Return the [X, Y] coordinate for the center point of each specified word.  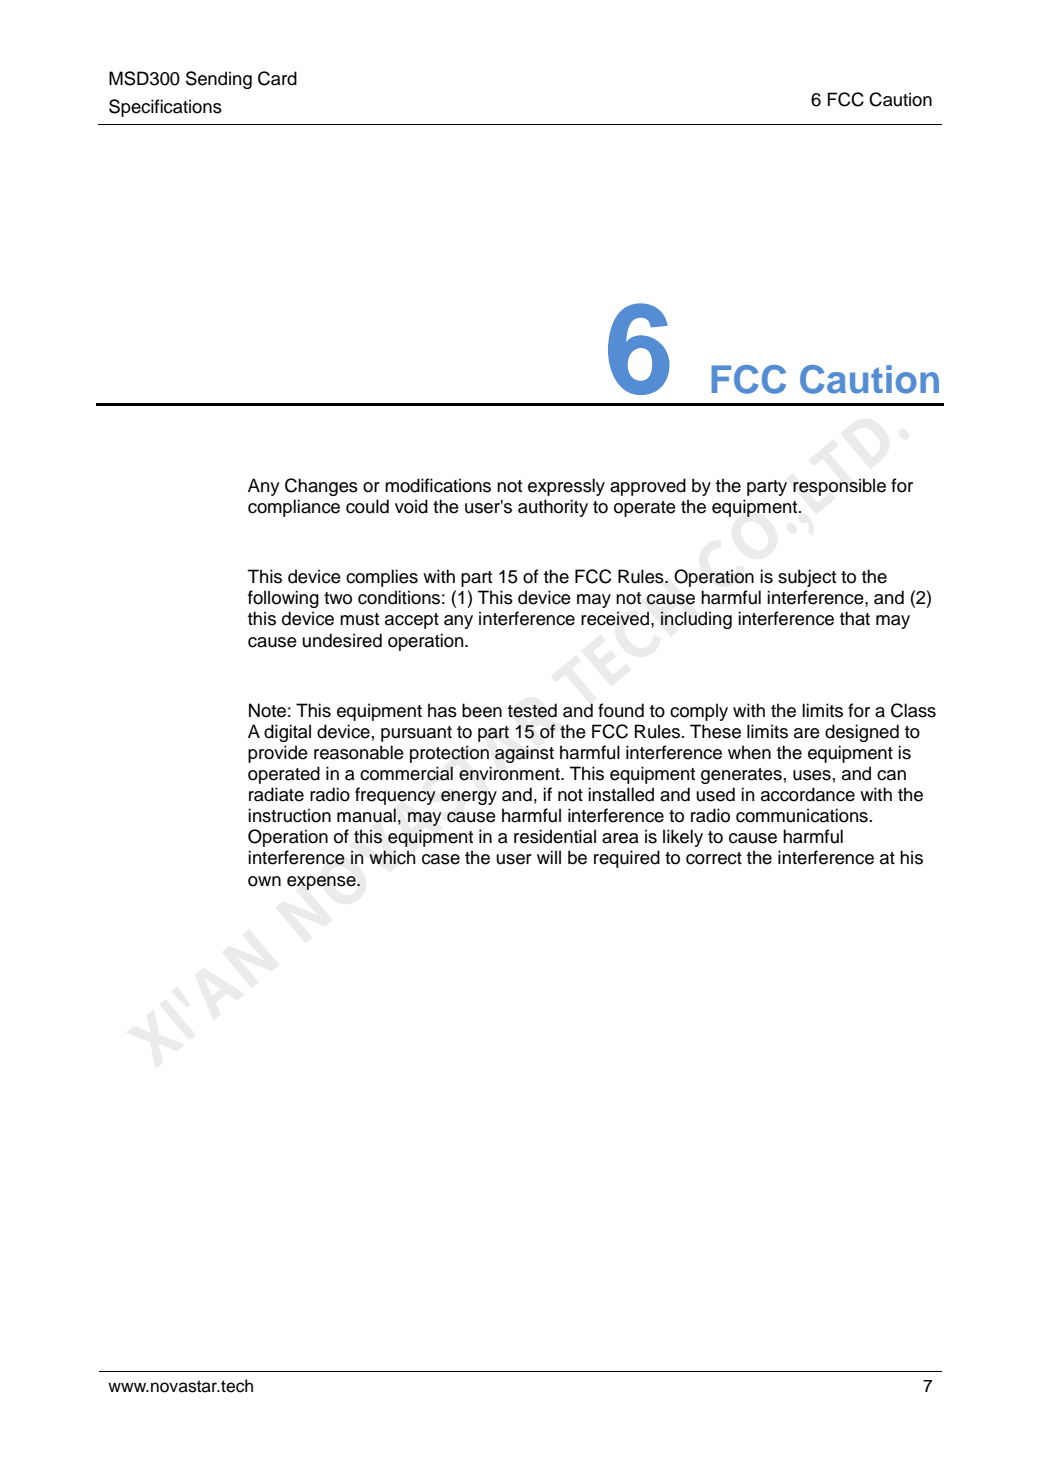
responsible [839, 487]
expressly [566, 487]
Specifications [165, 108]
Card [277, 78]
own [264, 881]
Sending [219, 80]
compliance [294, 508]
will [549, 857]
